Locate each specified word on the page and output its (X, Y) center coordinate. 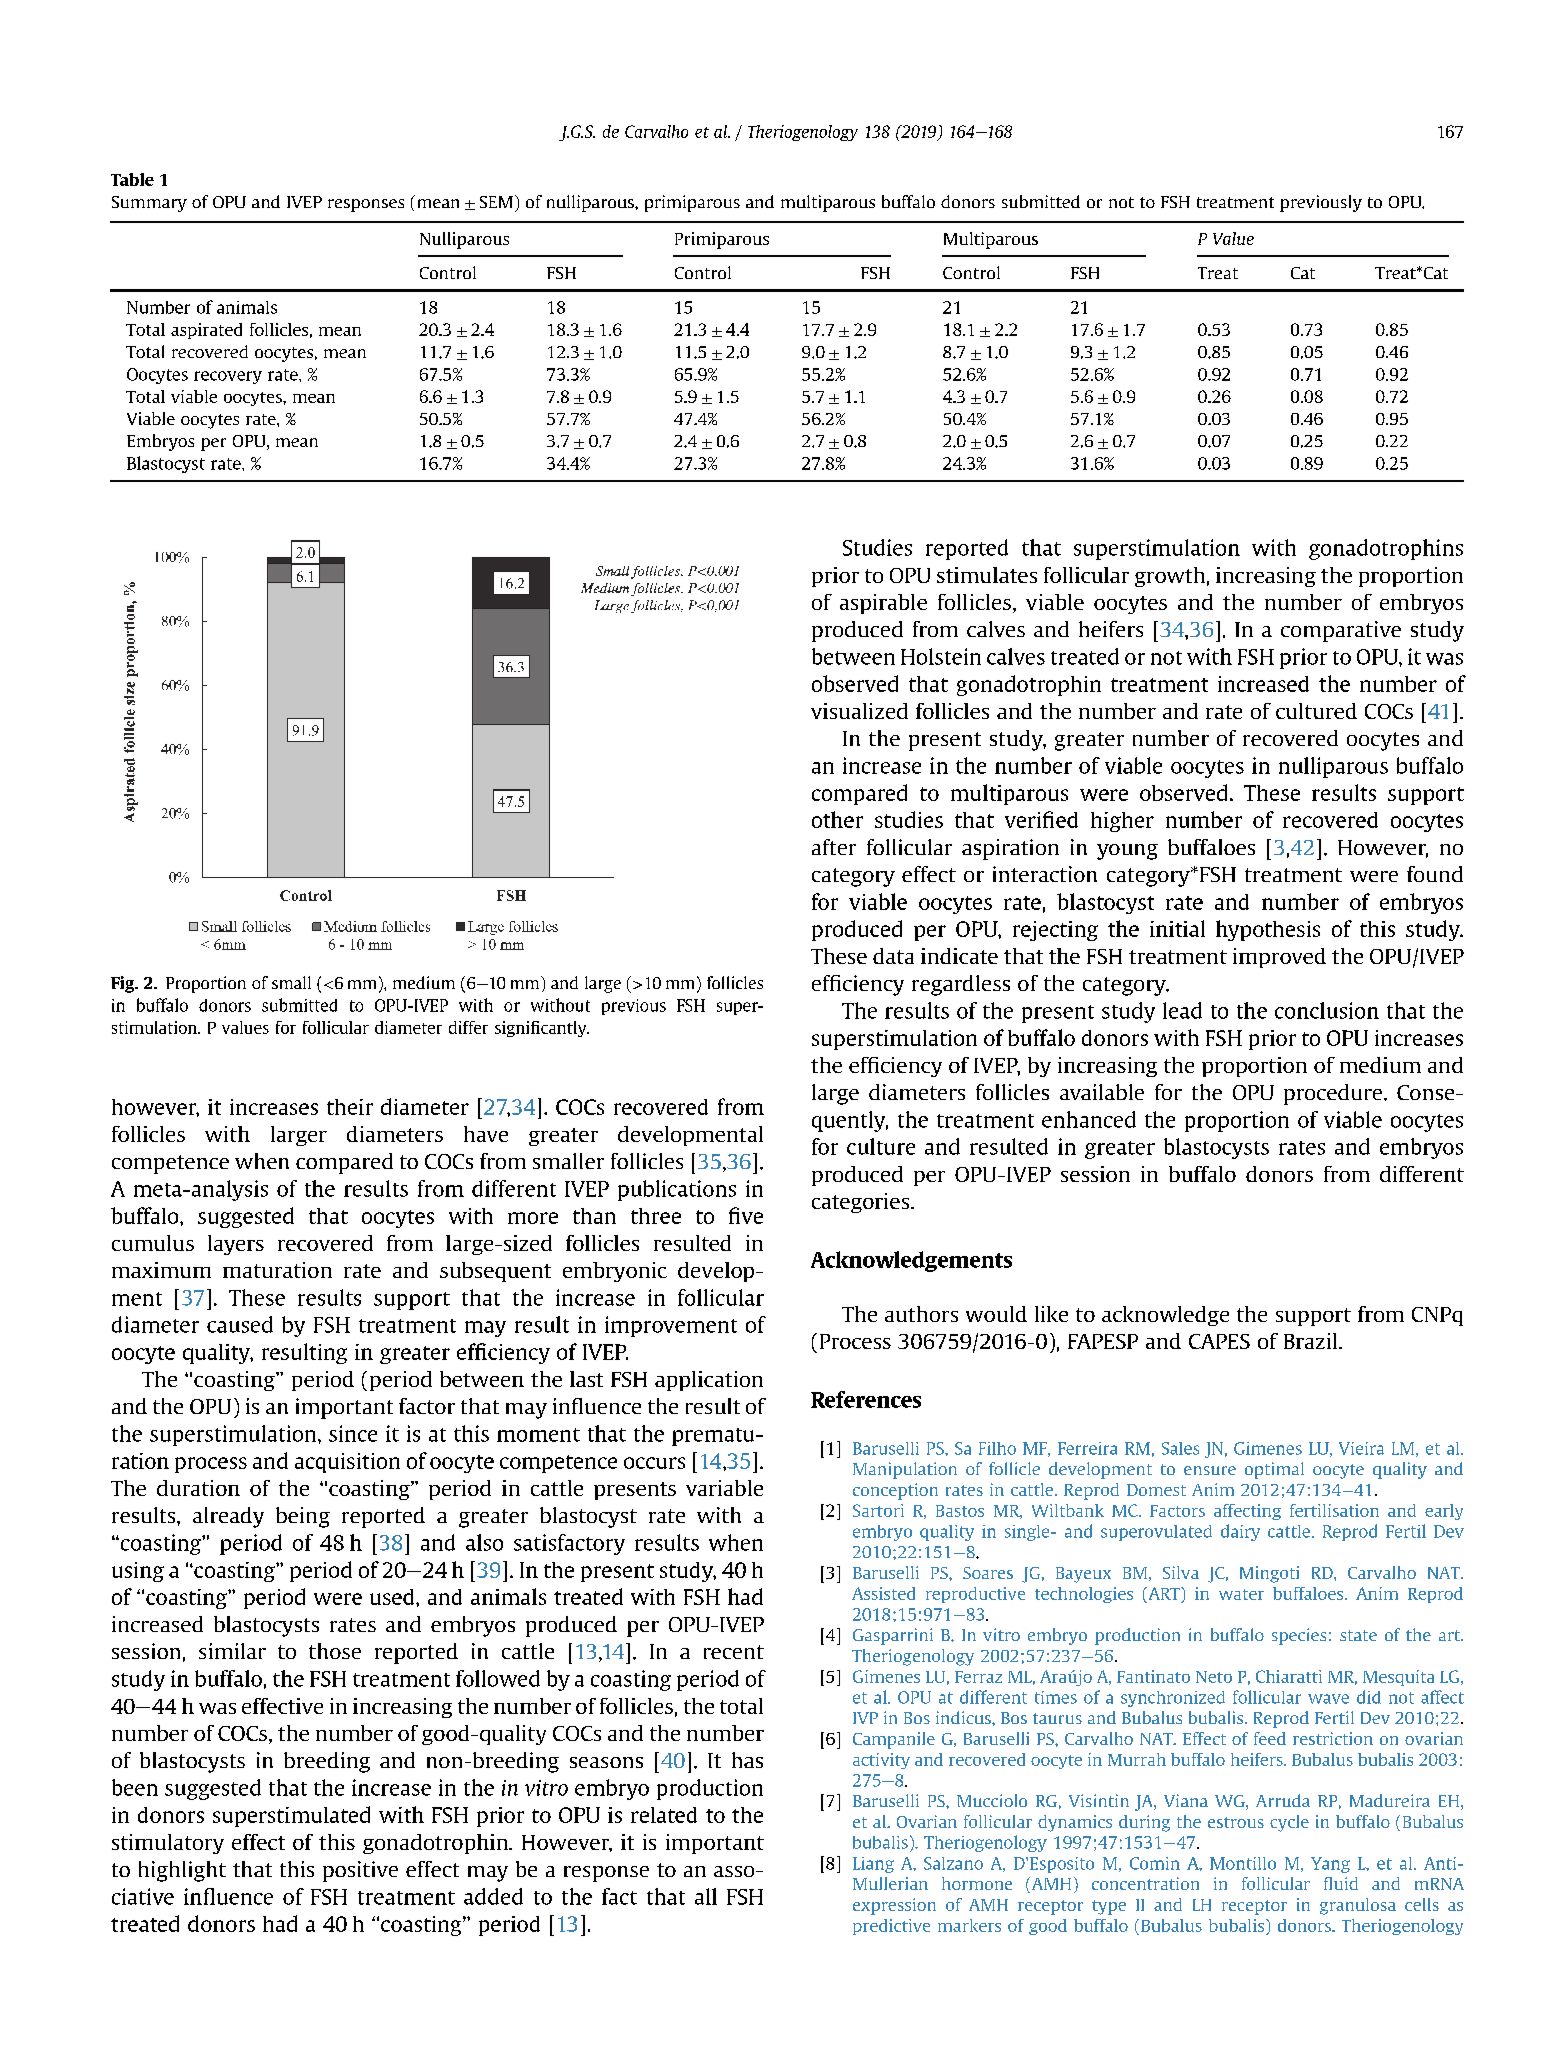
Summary (149, 204)
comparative (1341, 631)
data (893, 956)
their (350, 1107)
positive (360, 1871)
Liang (873, 1865)
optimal (1274, 1470)
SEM (496, 202)
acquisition (347, 1463)
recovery (228, 377)
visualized (859, 711)
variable (724, 1488)
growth (1170, 577)
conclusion (1327, 1010)
